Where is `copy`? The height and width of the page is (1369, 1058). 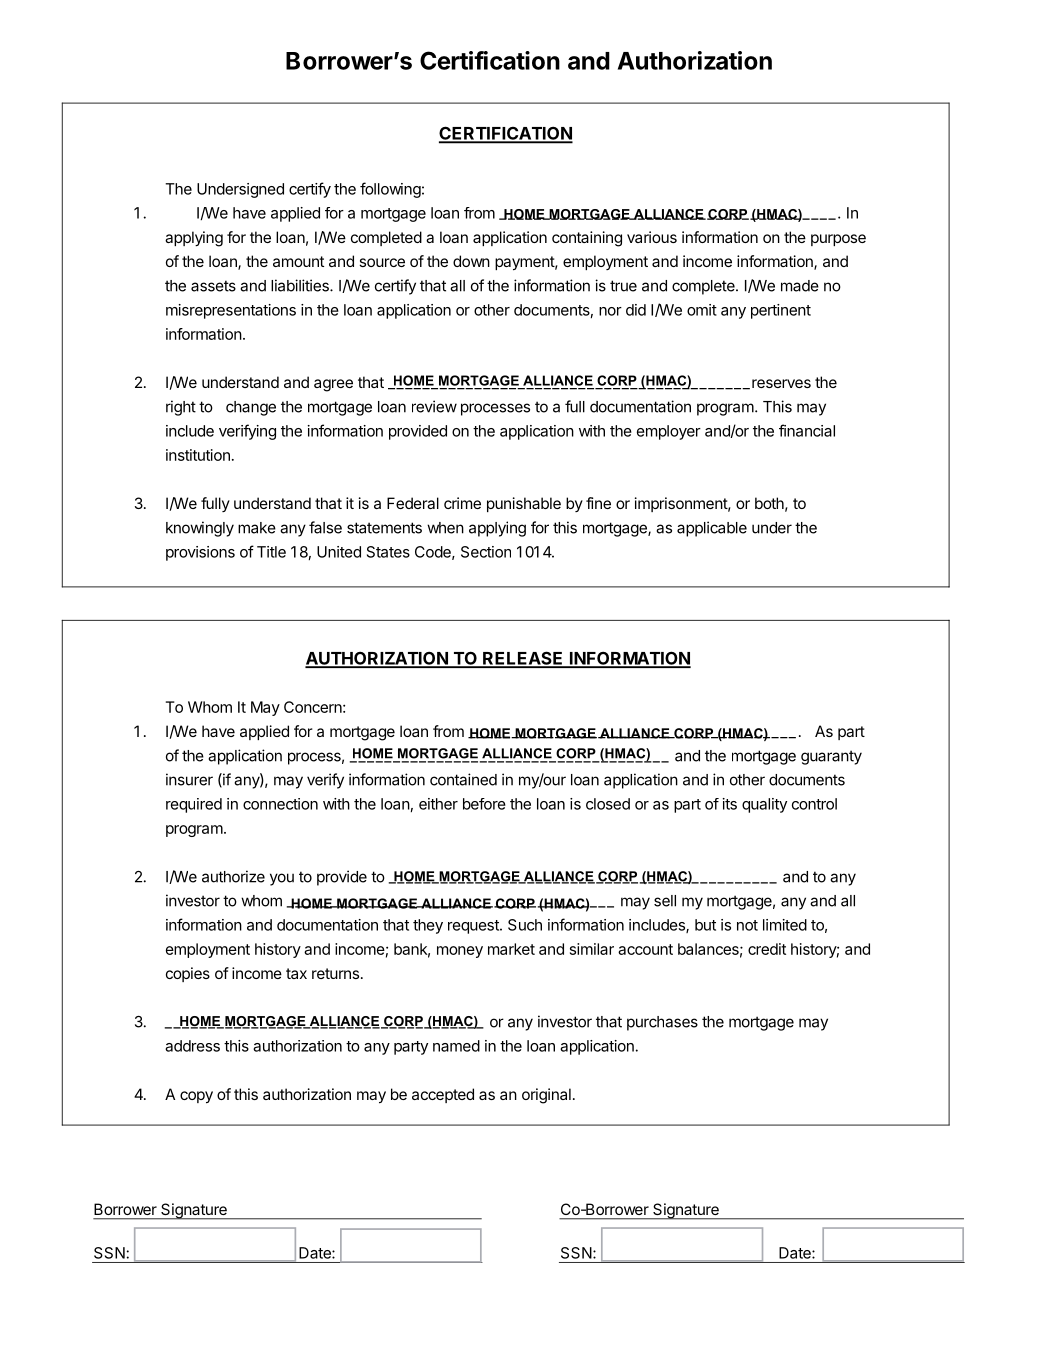
copy is located at coordinates (196, 1097).
